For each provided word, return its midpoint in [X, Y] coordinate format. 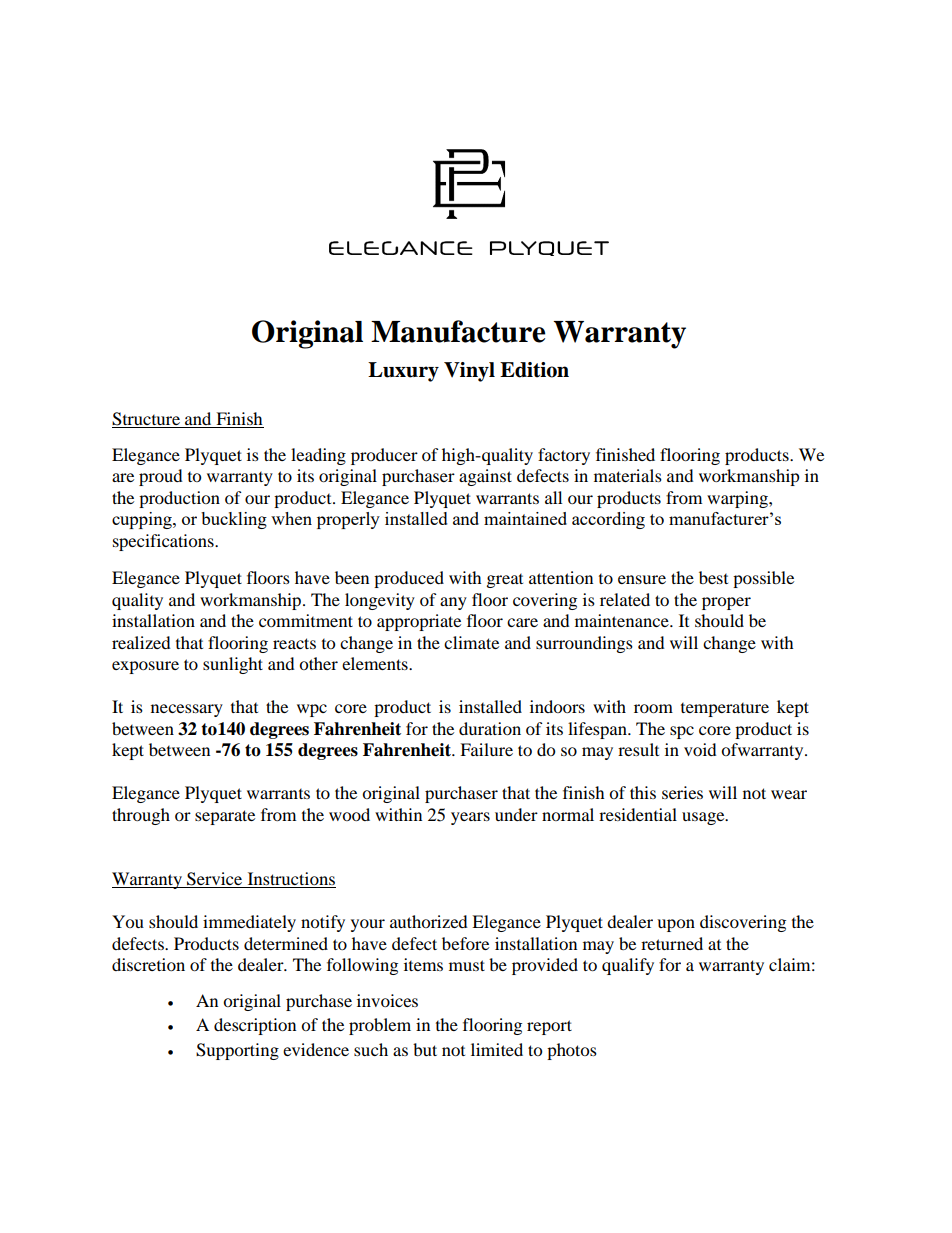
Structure [147, 420]
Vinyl [469, 372]
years [470, 818]
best [713, 577]
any [453, 603]
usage [704, 818]
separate [225, 817]
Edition [534, 370]
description [255, 1026]
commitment [306, 620]
